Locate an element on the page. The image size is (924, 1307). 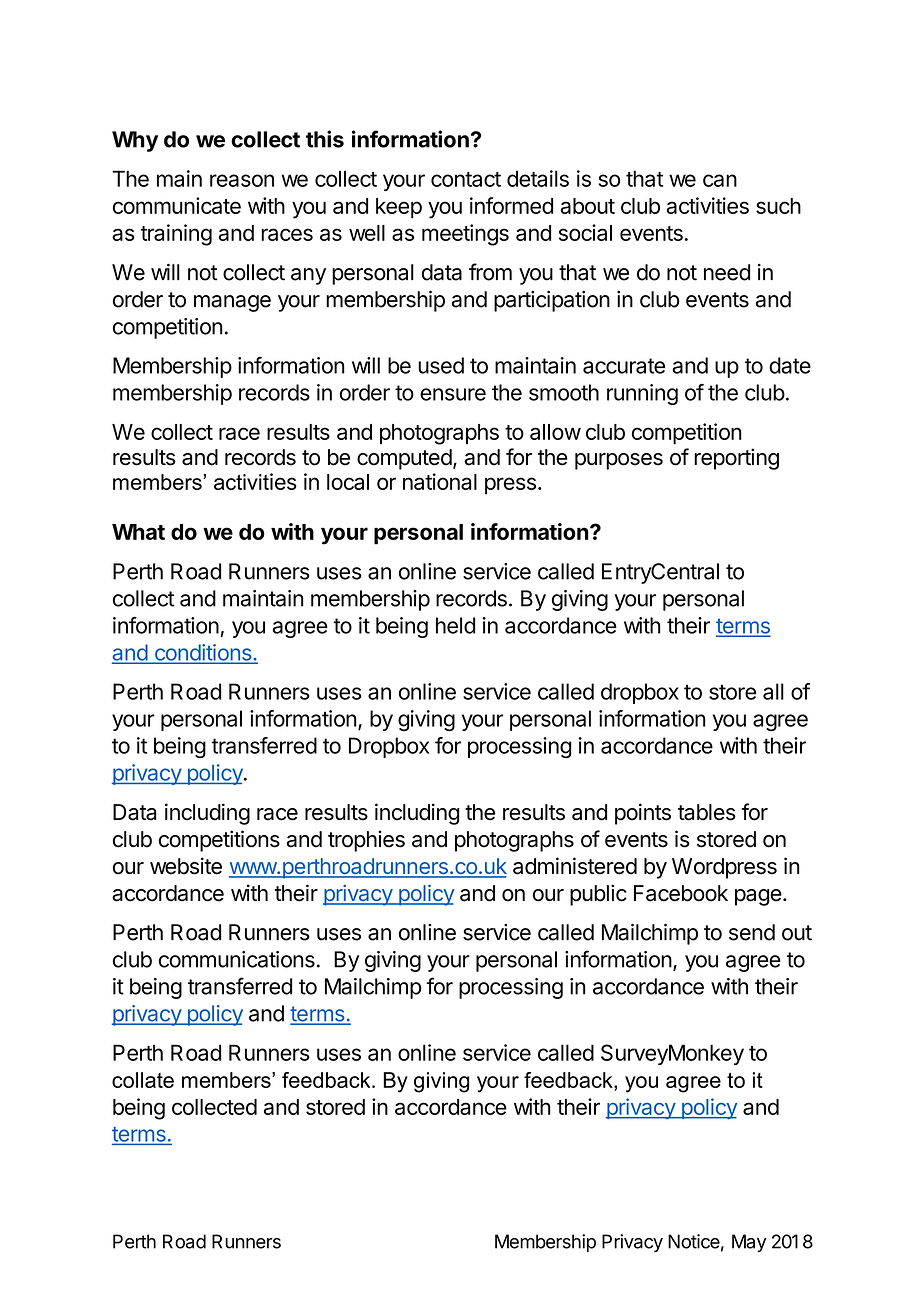
can is located at coordinates (720, 180).
